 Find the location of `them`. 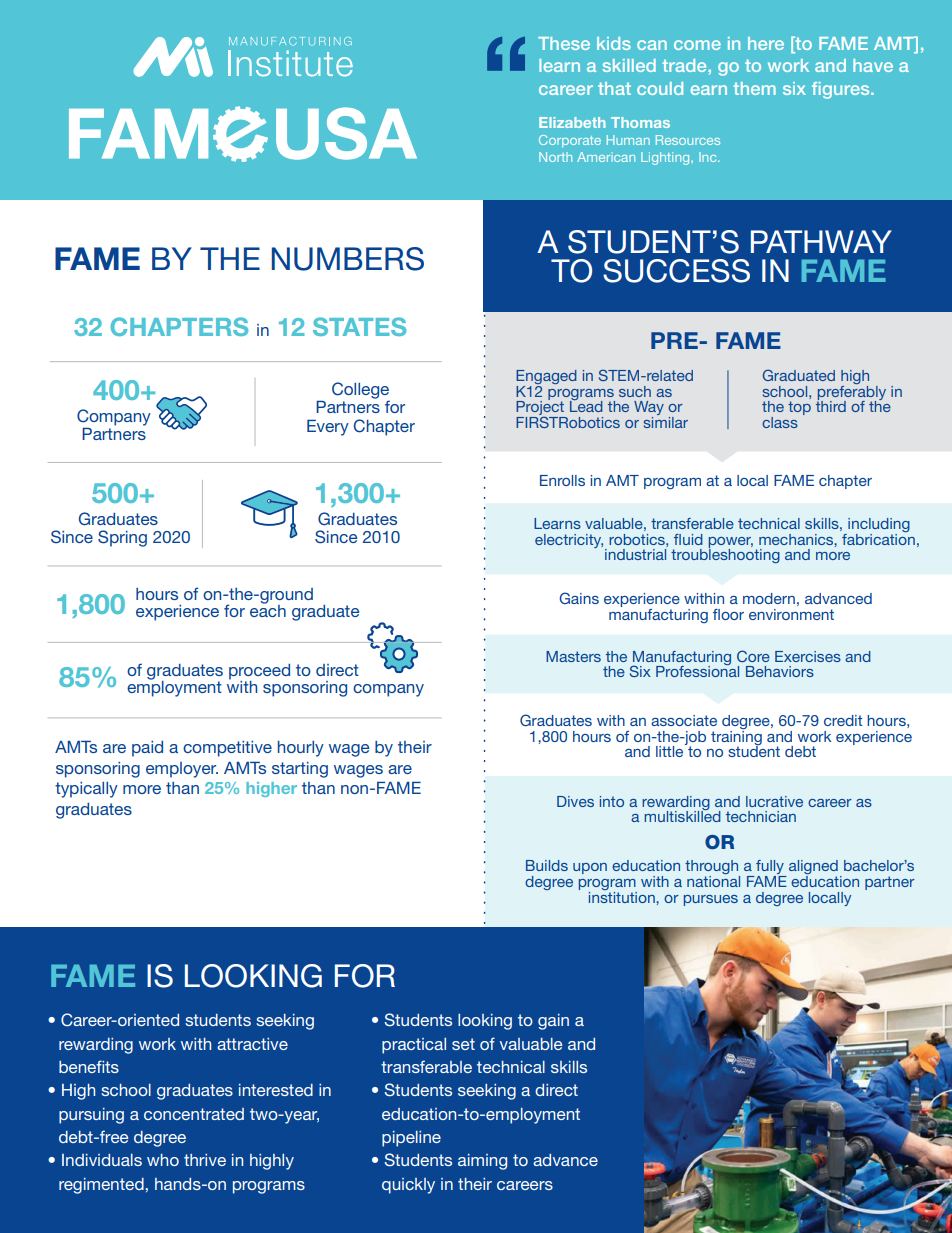

them is located at coordinates (754, 88).
